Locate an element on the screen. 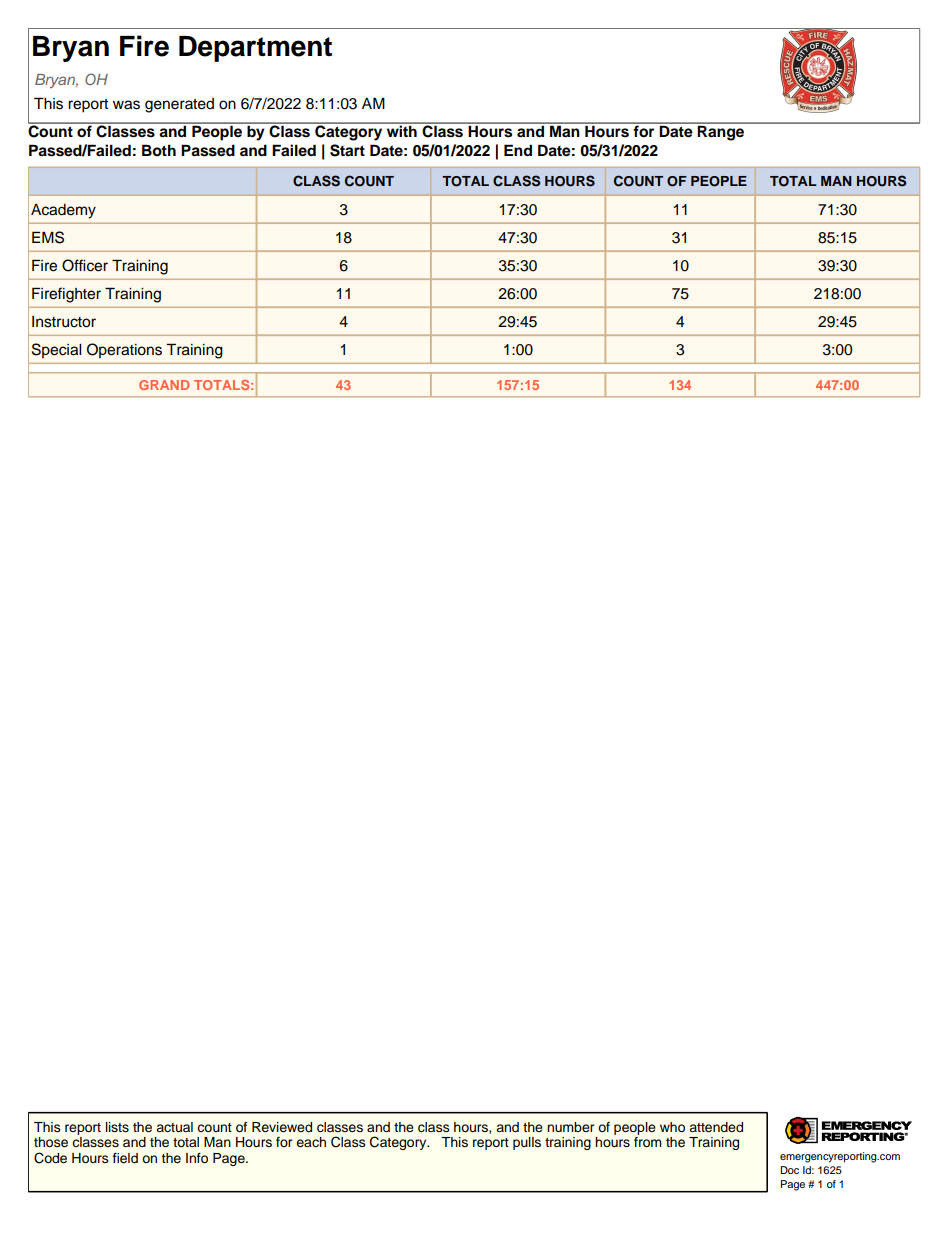 Image resolution: width=952 pixels, height=1233 pixels. lists is located at coordinates (117, 1127).
